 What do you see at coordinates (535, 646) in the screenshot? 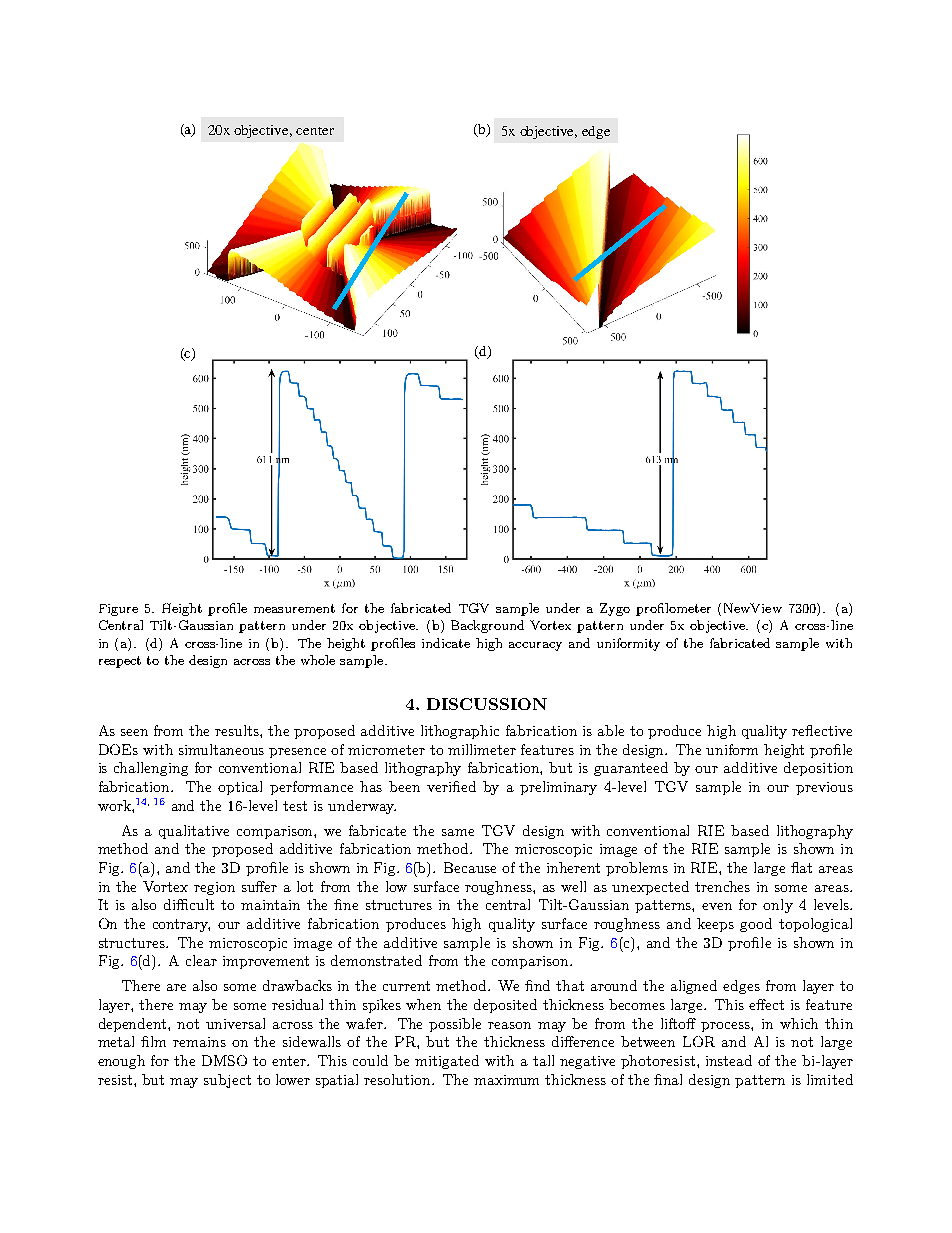
I see `accuracy` at bounding box center [535, 646].
